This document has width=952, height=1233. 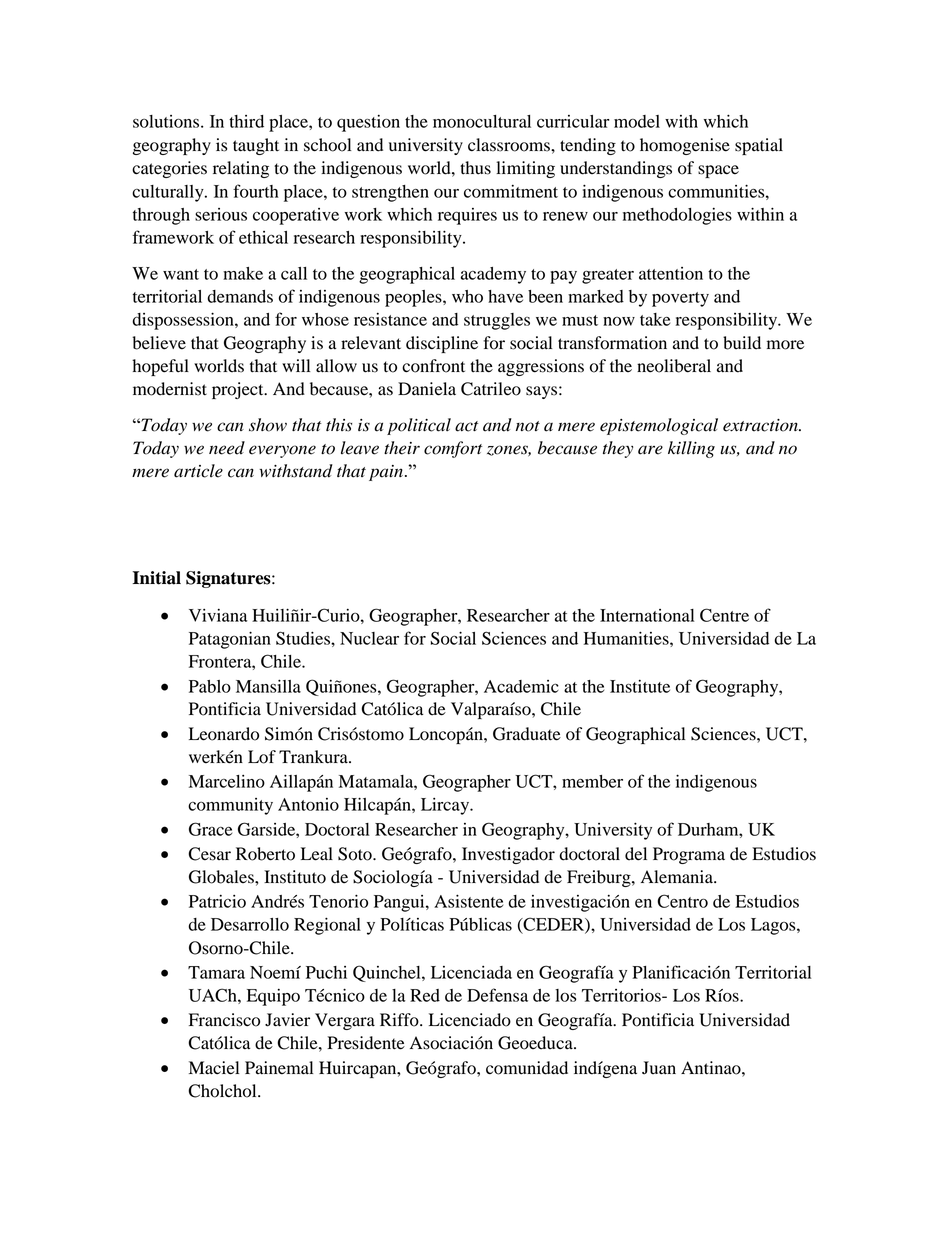 I want to click on Red, so click(x=425, y=995).
